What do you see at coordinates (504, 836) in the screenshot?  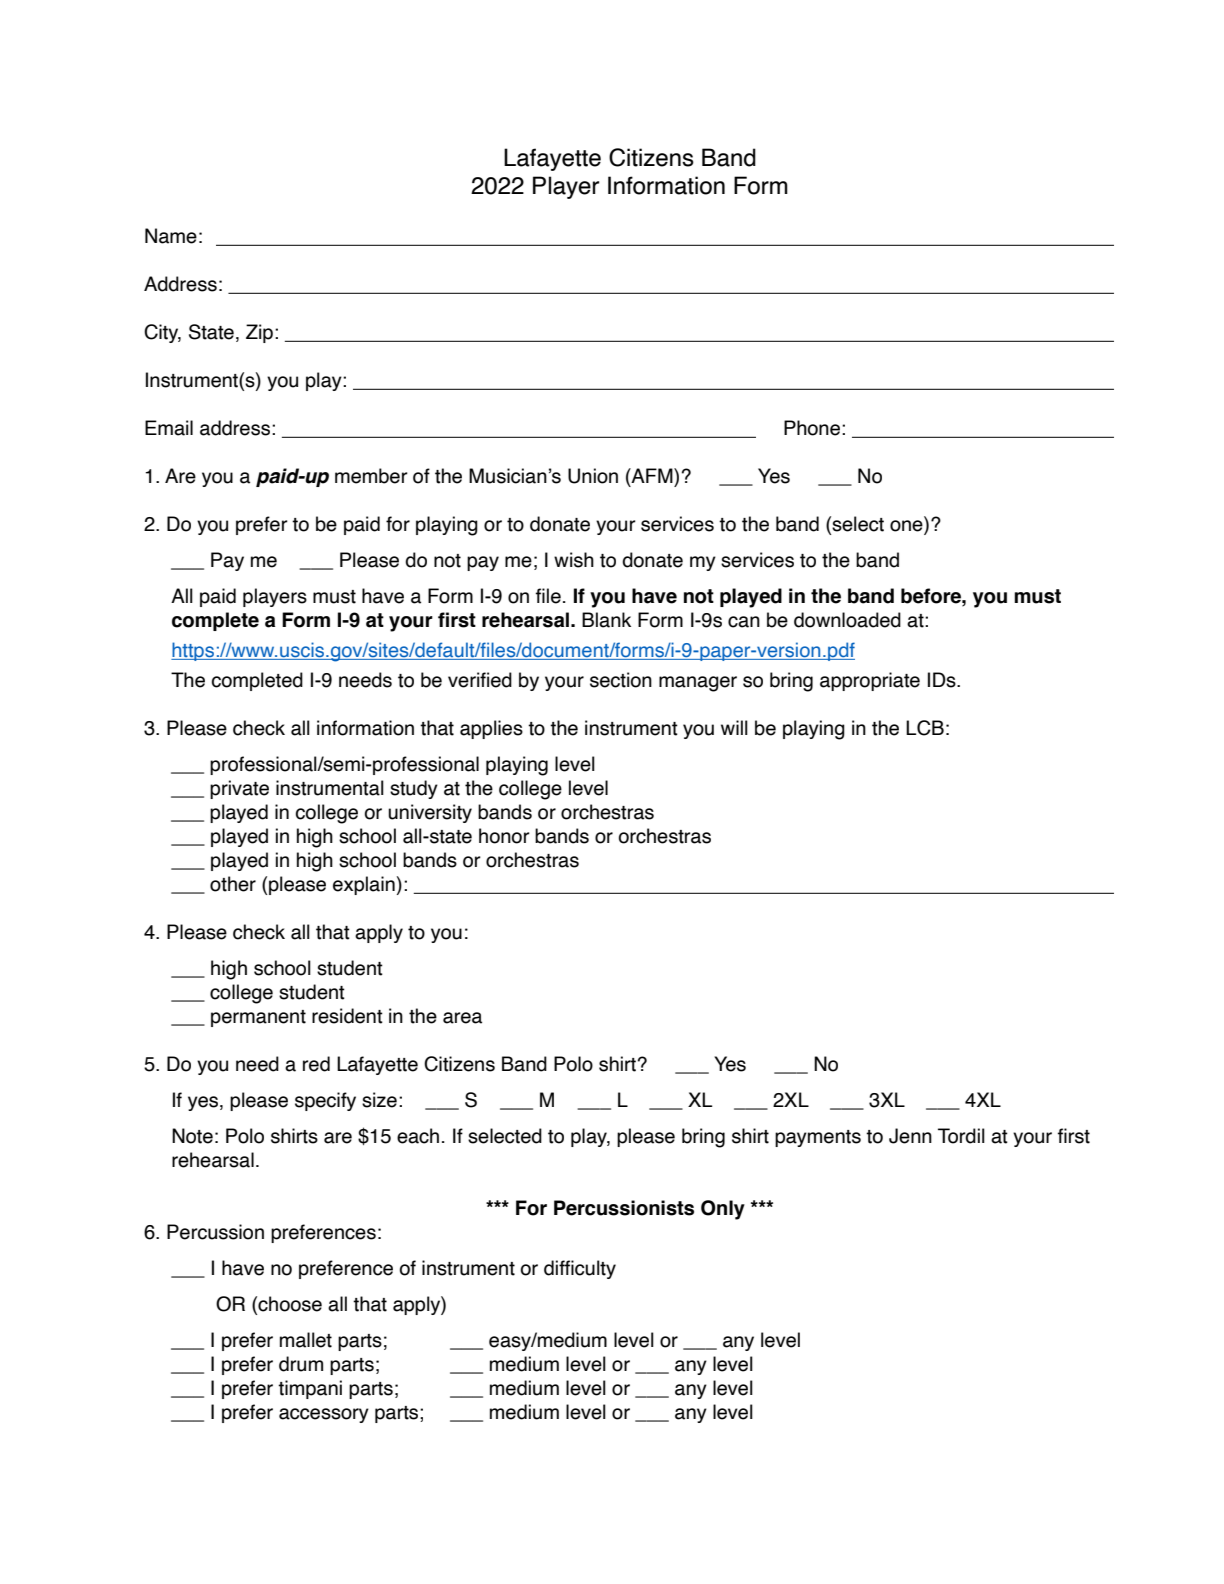 I see `honor` at bounding box center [504, 836].
